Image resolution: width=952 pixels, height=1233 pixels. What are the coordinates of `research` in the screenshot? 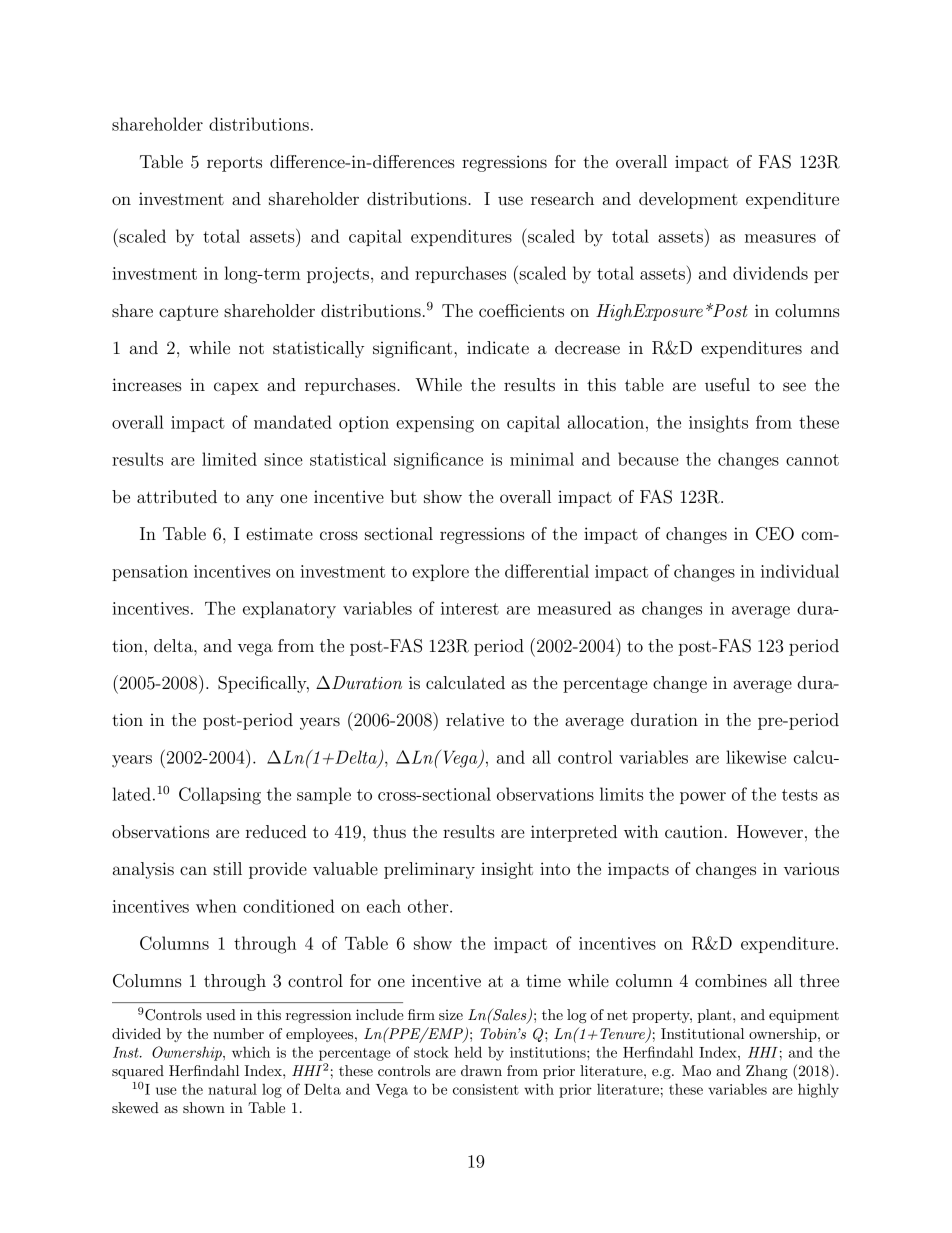 It's located at (562, 198).
